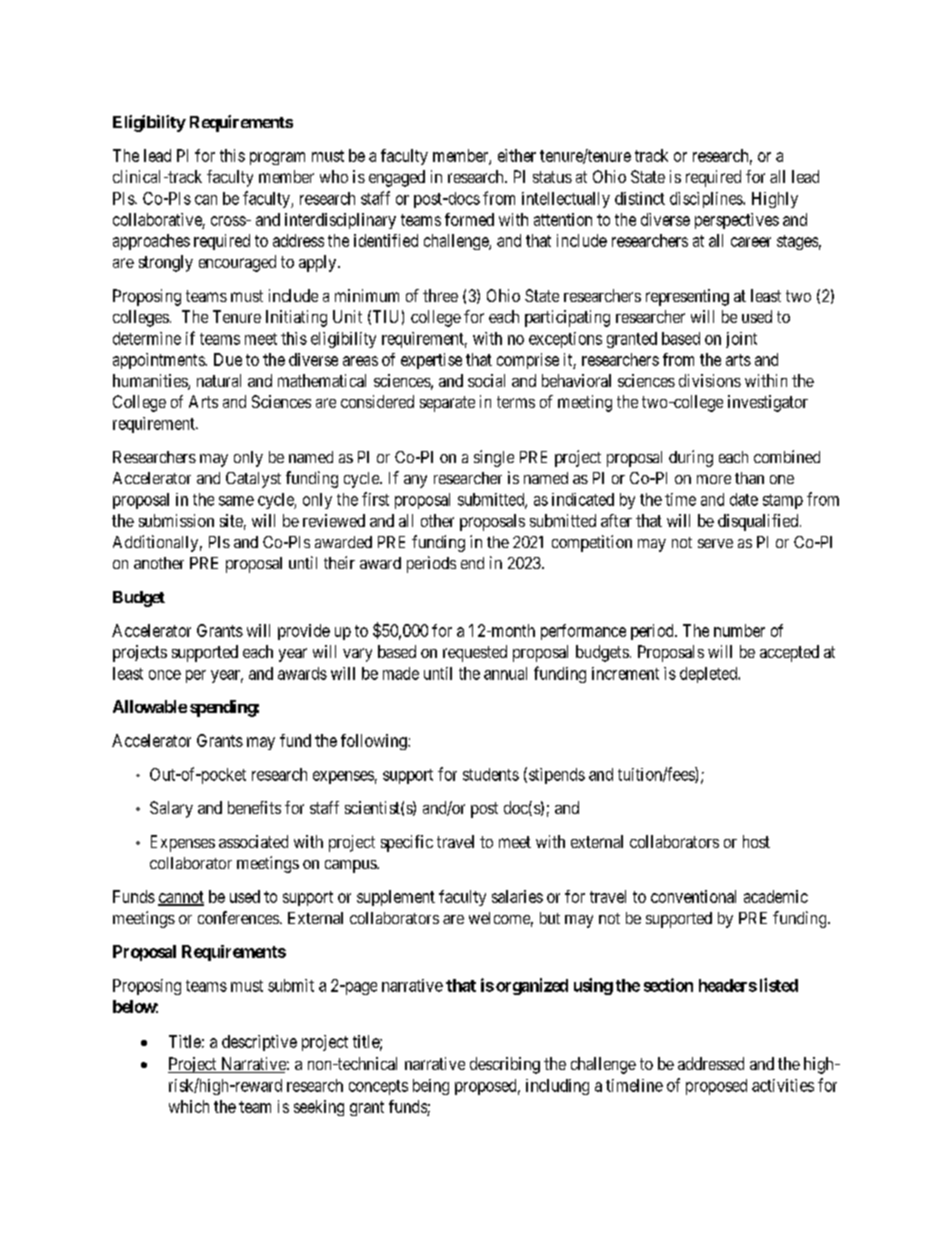  Describe the element at coordinates (176, 520) in the screenshot. I see `submission` at that location.
